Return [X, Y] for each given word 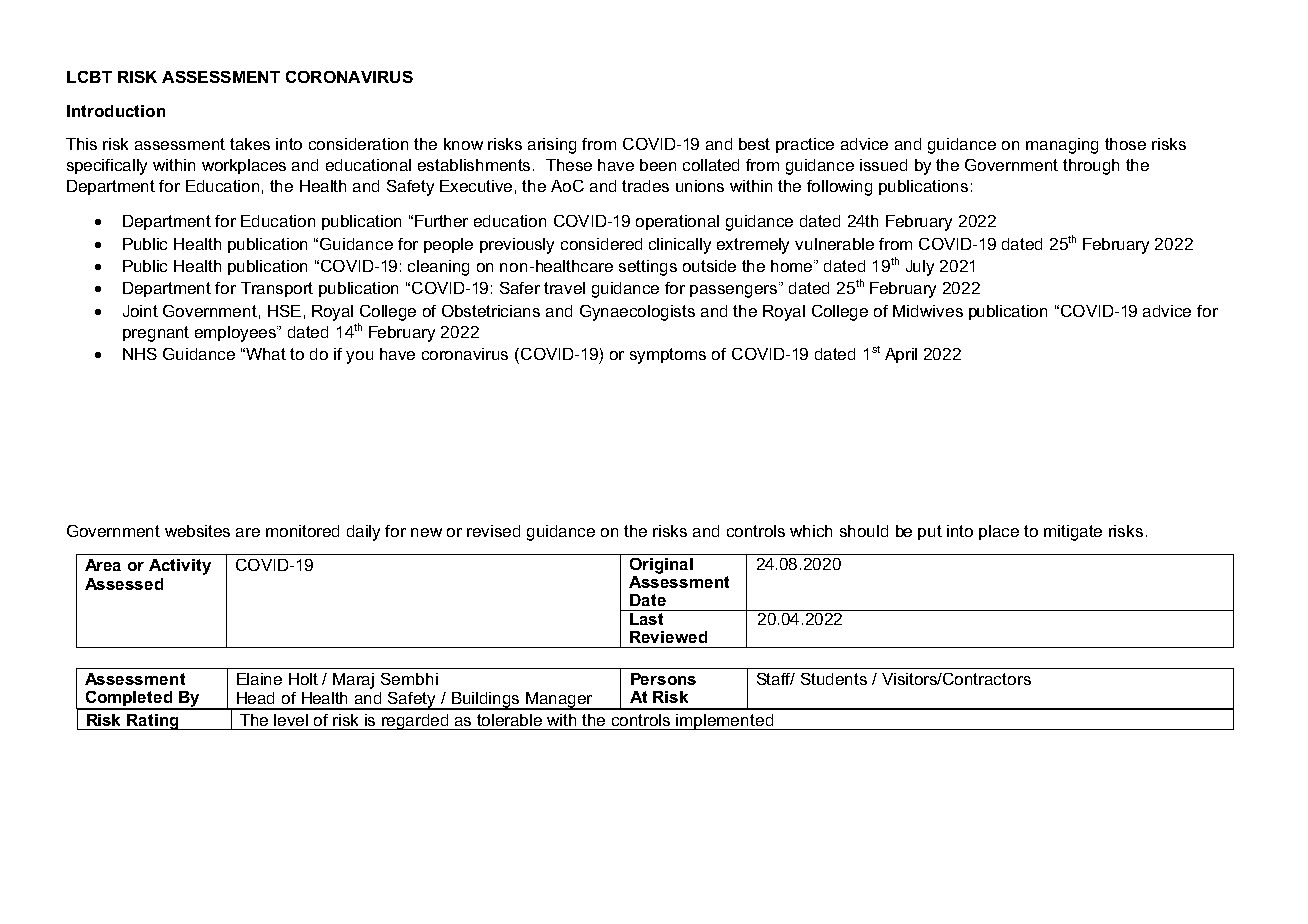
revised [493, 531]
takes [250, 144]
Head [255, 698]
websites [197, 531]
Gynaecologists [637, 313]
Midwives [928, 311]
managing [1062, 146]
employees [236, 334]
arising [552, 146]
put [930, 532]
